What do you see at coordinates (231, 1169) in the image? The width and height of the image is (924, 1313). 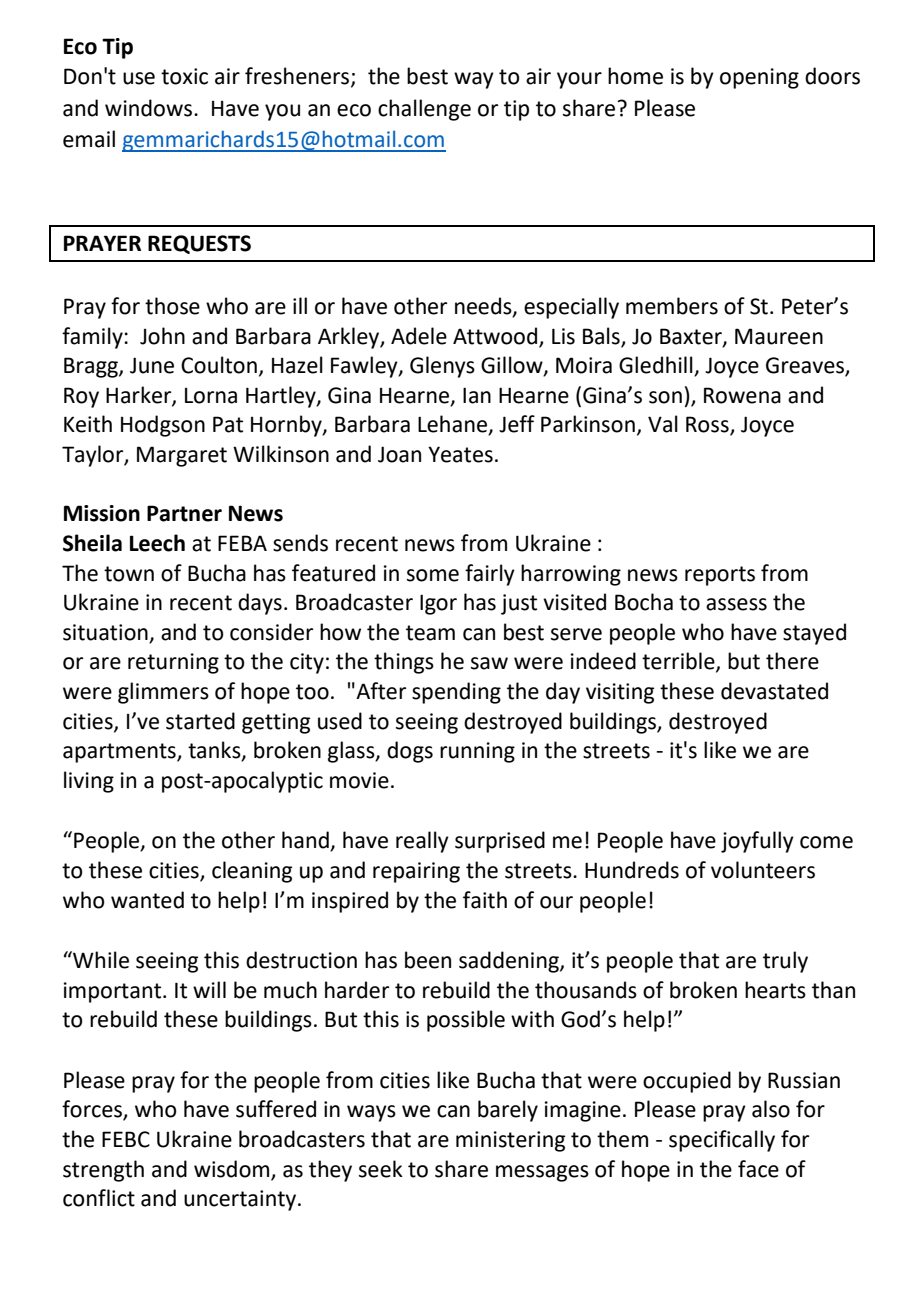 I see `wisdom` at bounding box center [231, 1169].
